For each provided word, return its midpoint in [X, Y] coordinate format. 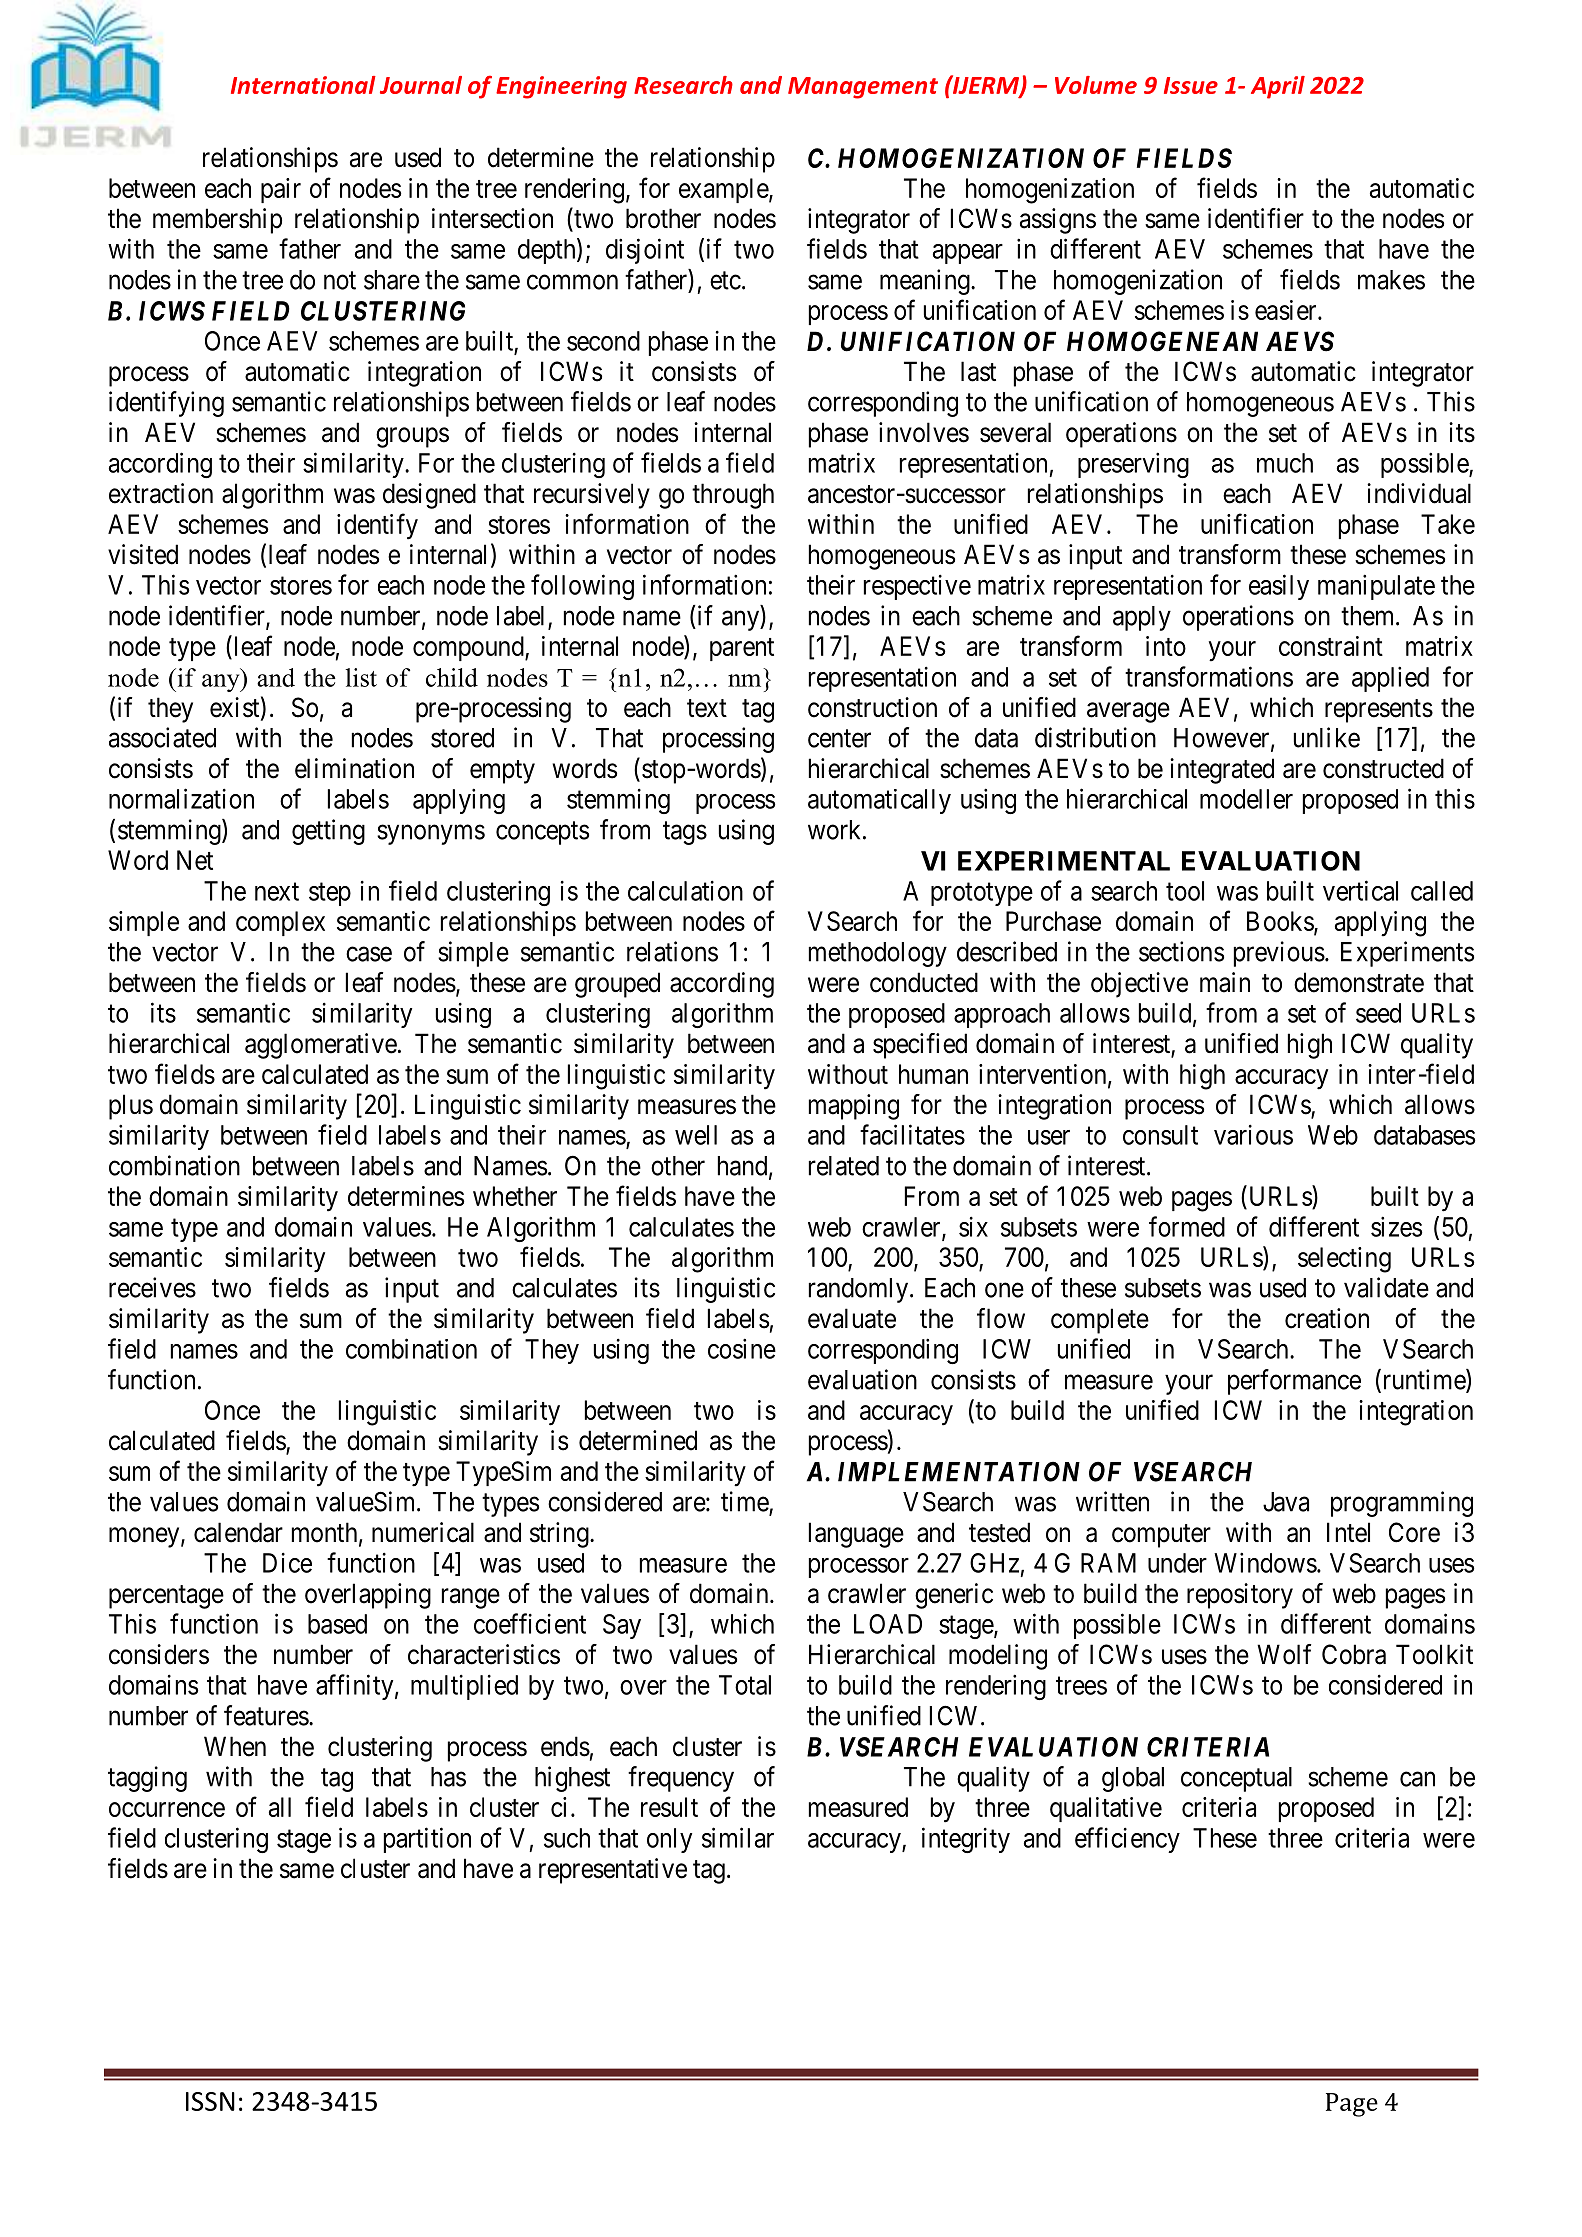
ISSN [210, 2101]
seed [1378, 1013]
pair [281, 190]
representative [613, 1871]
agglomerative [321, 1046]
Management [863, 88]
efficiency [1127, 1840]
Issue [1191, 85]
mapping [854, 1107]
